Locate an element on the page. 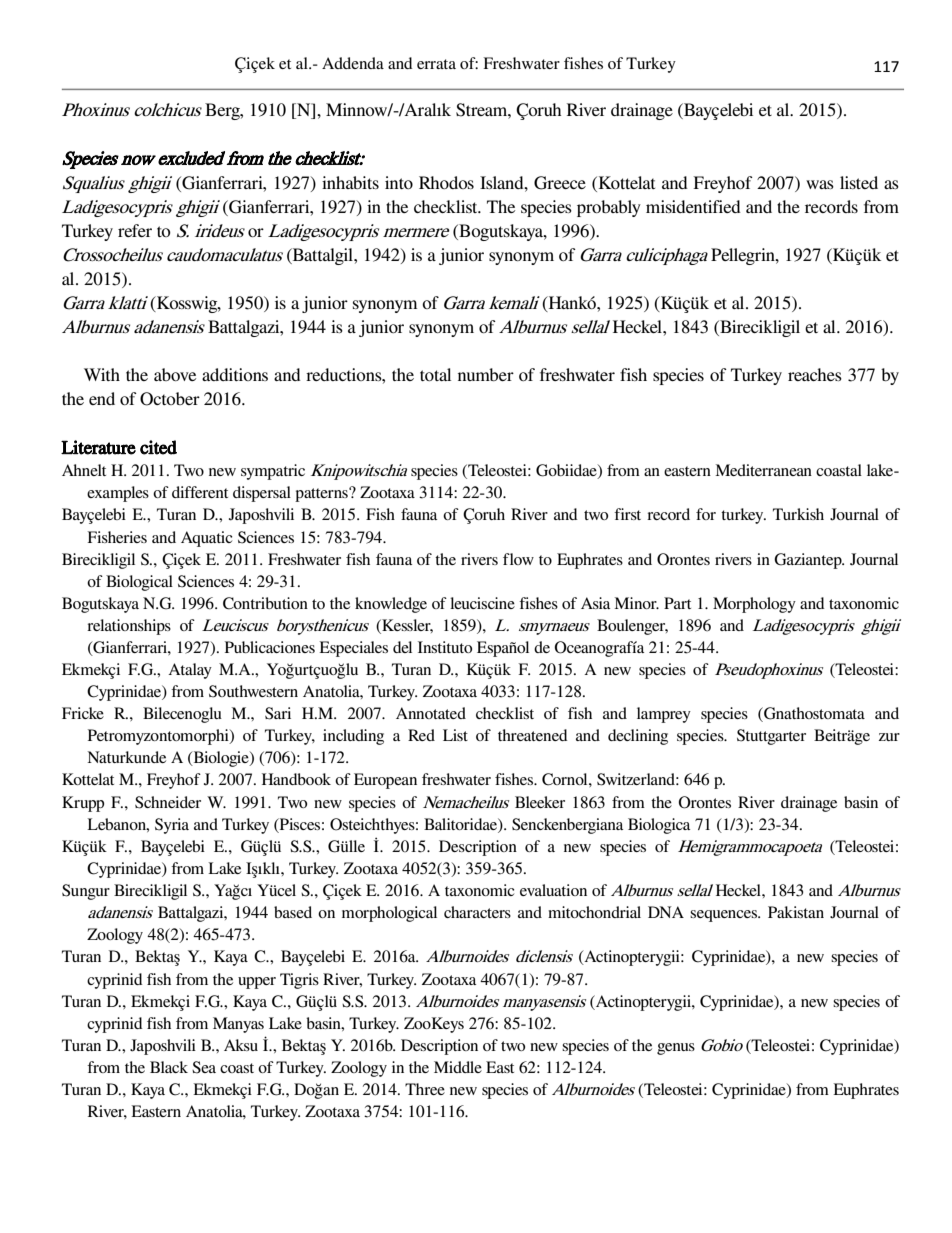  flow is located at coordinates (518, 559).
